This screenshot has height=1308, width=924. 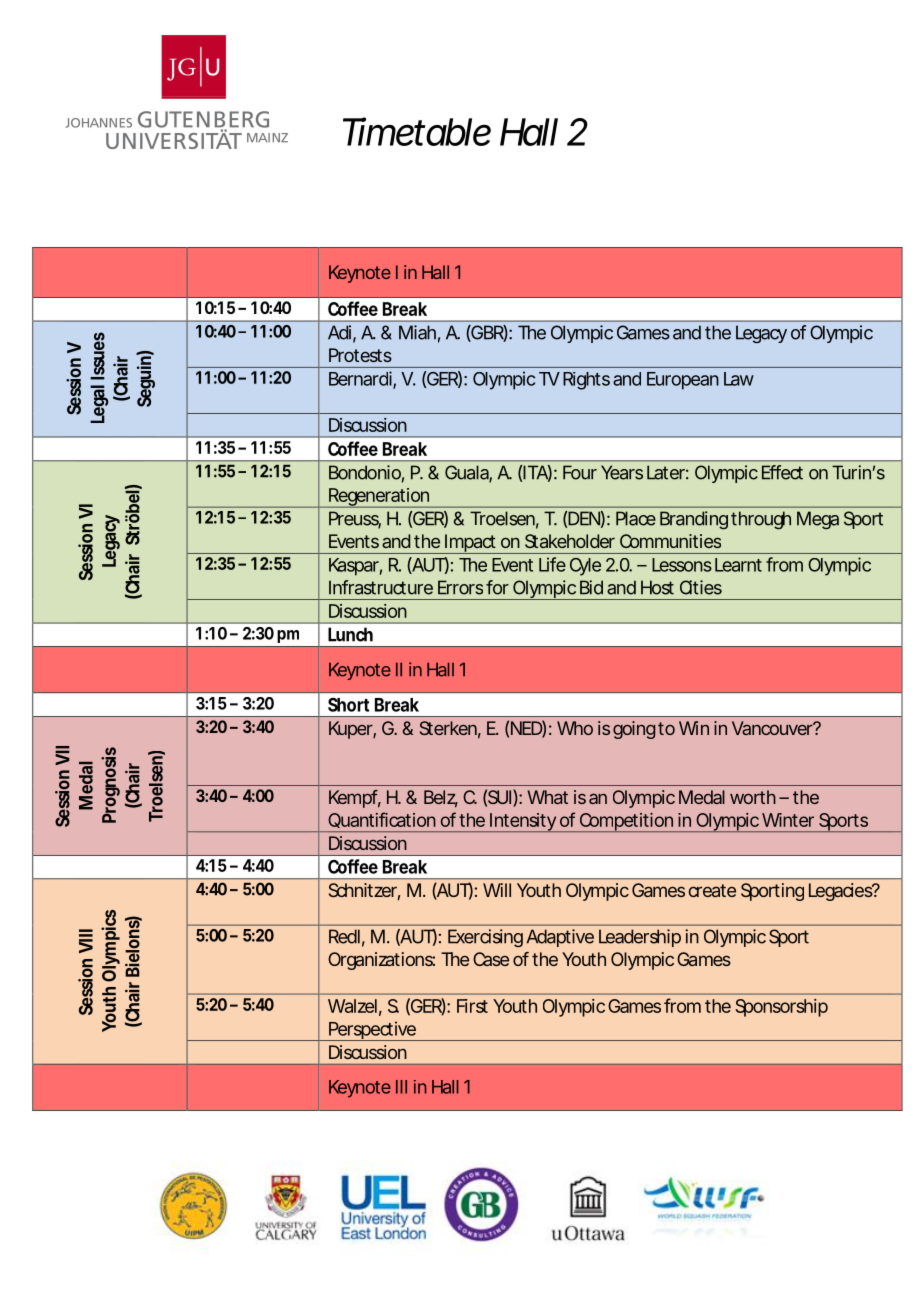 What do you see at coordinates (781, 1008) in the screenshot?
I see `Sponsorship` at bounding box center [781, 1008].
